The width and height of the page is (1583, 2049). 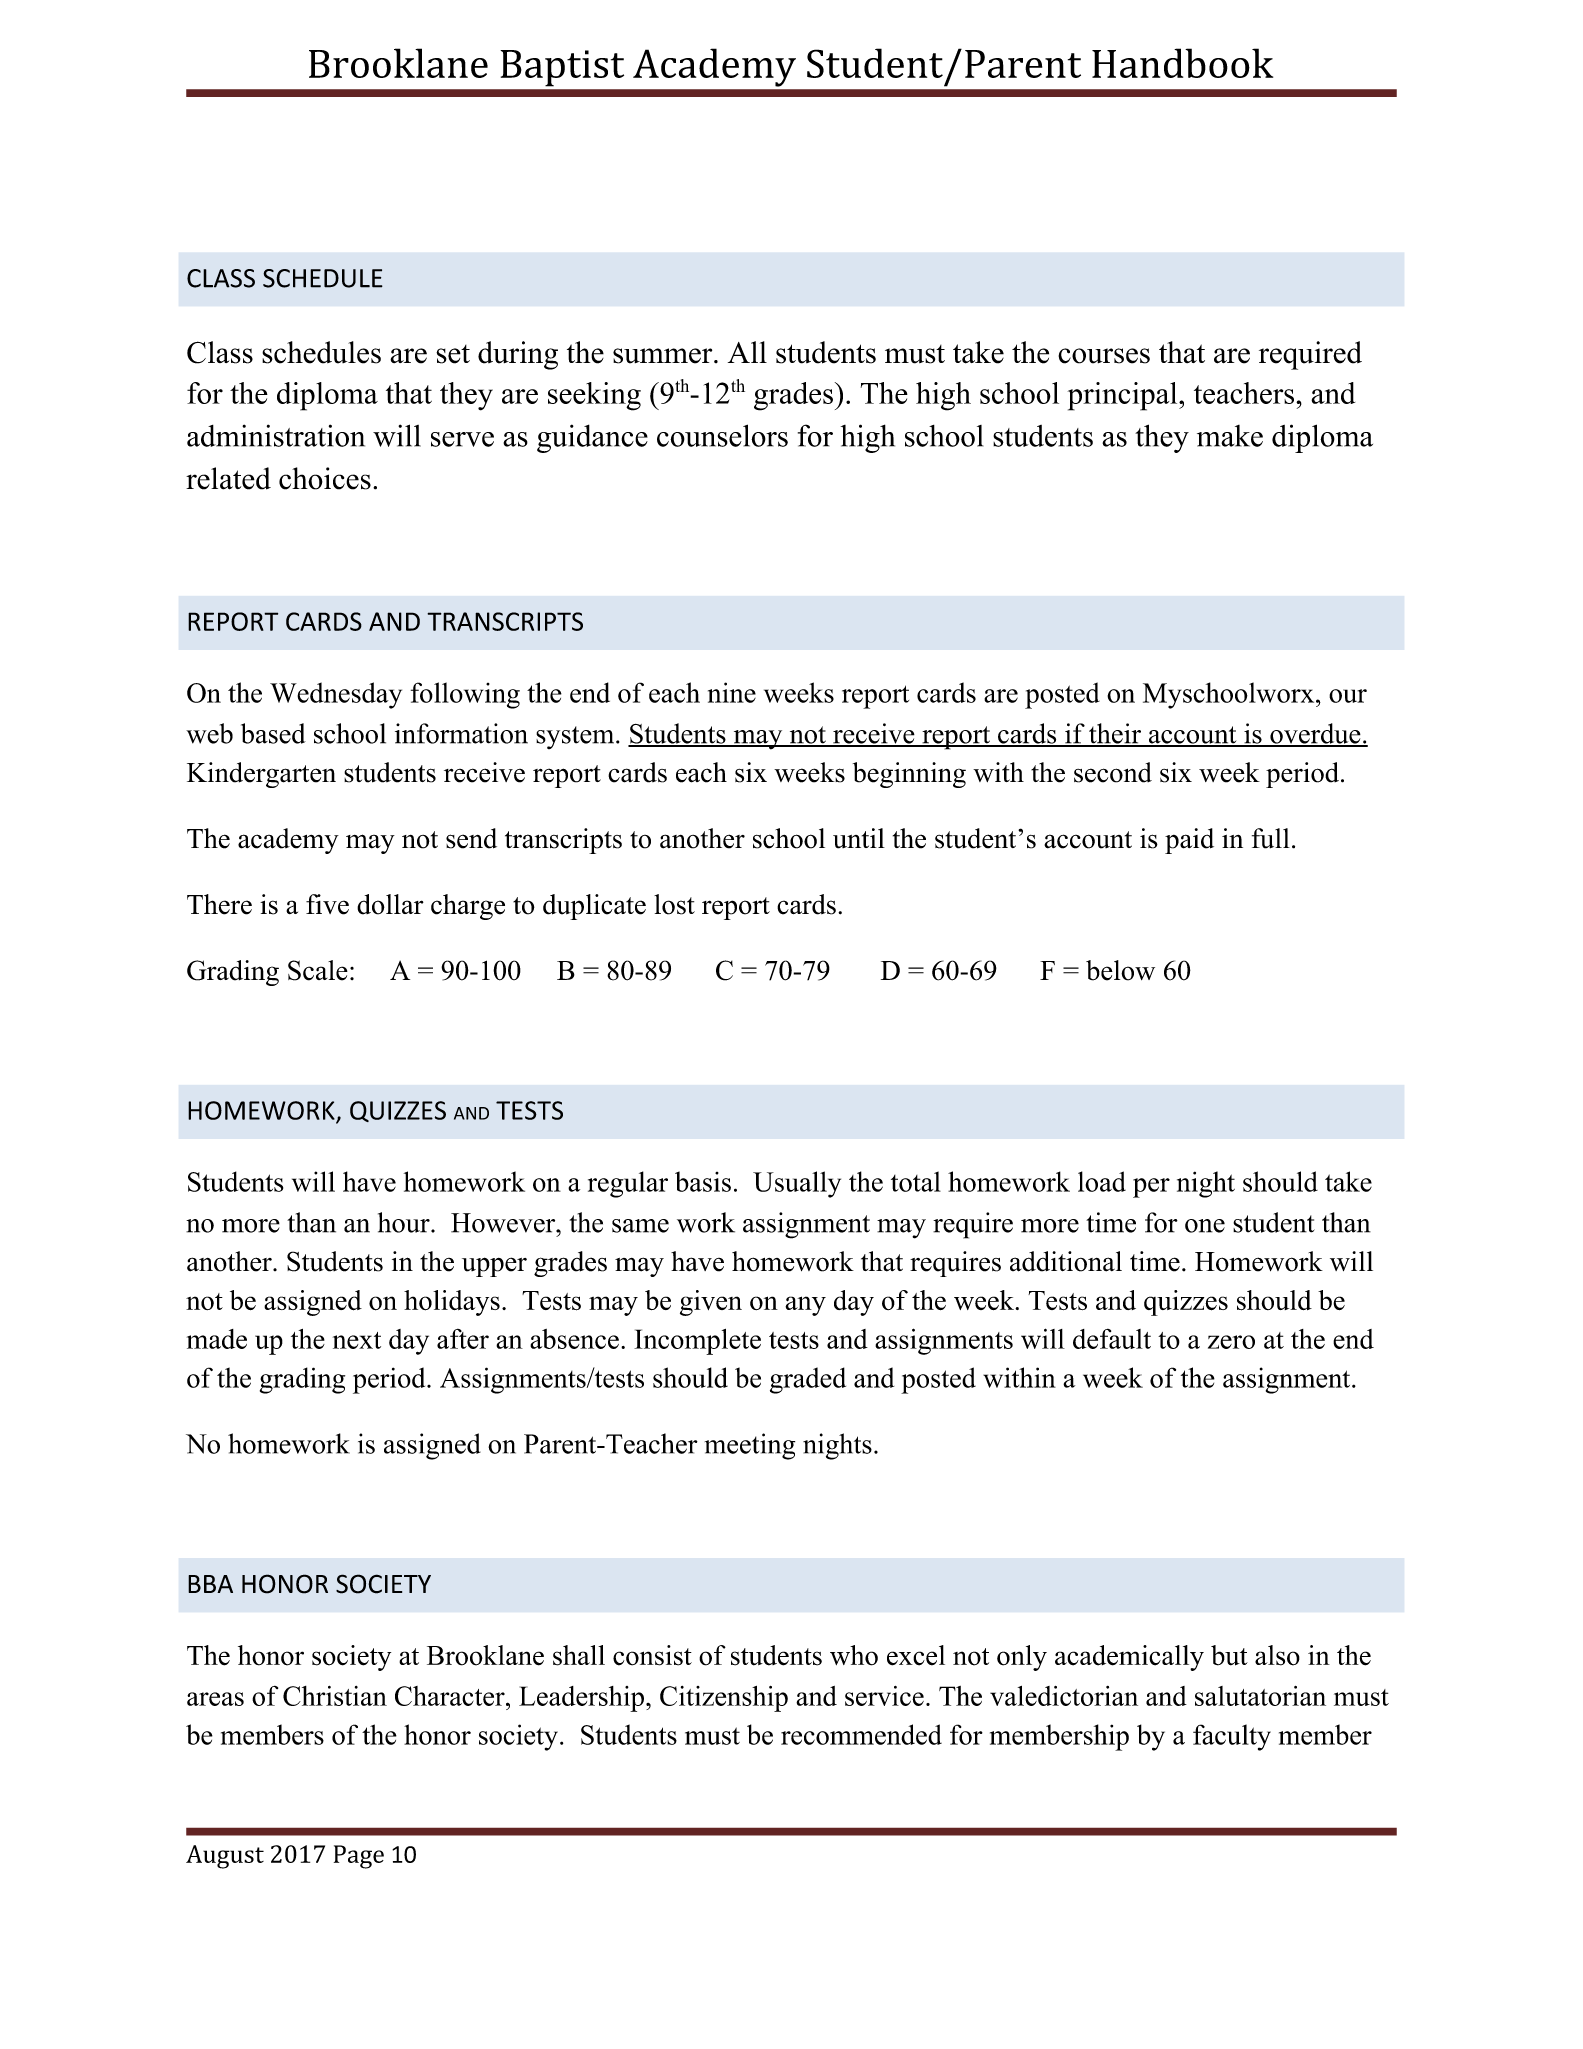 What do you see at coordinates (674, 904) in the page?
I see `lost` at bounding box center [674, 904].
